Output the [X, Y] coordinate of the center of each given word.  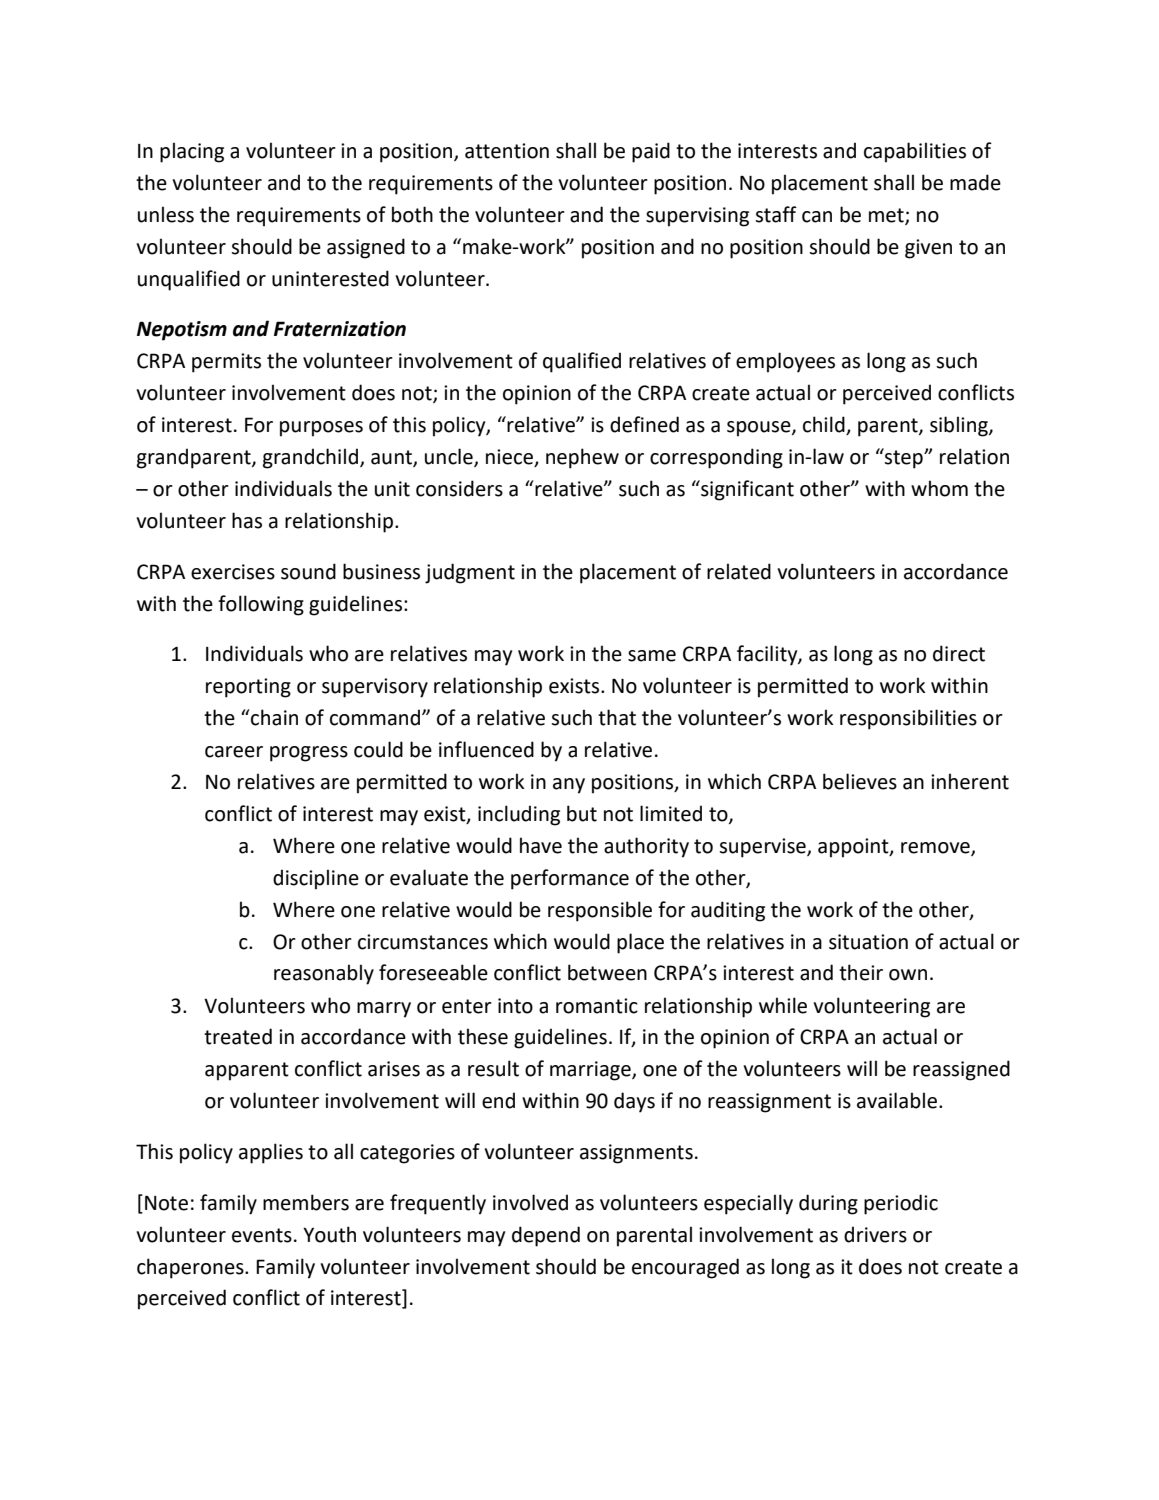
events [262, 1235]
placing [192, 152]
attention [507, 151]
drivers [875, 1234]
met [887, 216]
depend [546, 1236]
